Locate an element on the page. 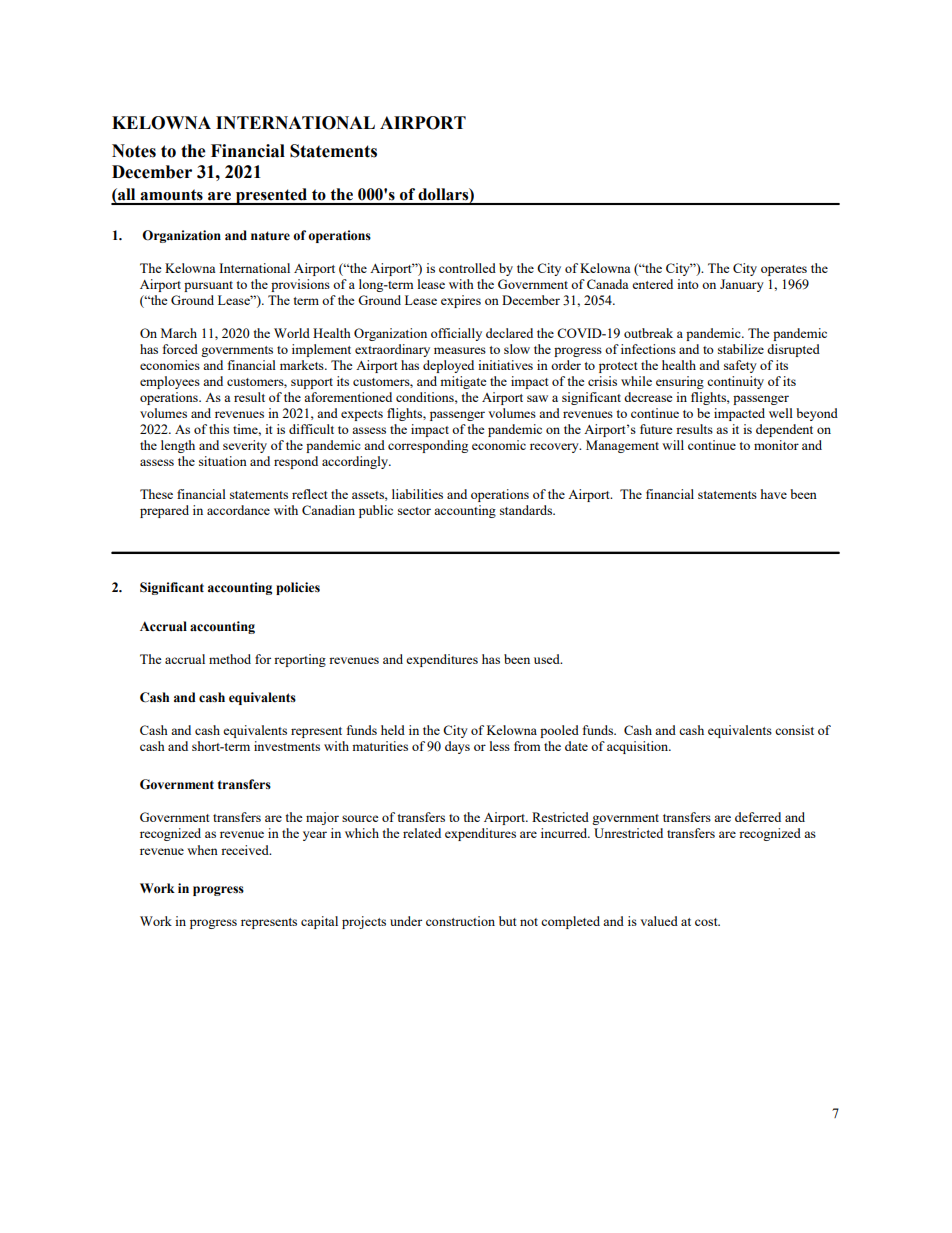  amounts is located at coordinates (171, 195).
